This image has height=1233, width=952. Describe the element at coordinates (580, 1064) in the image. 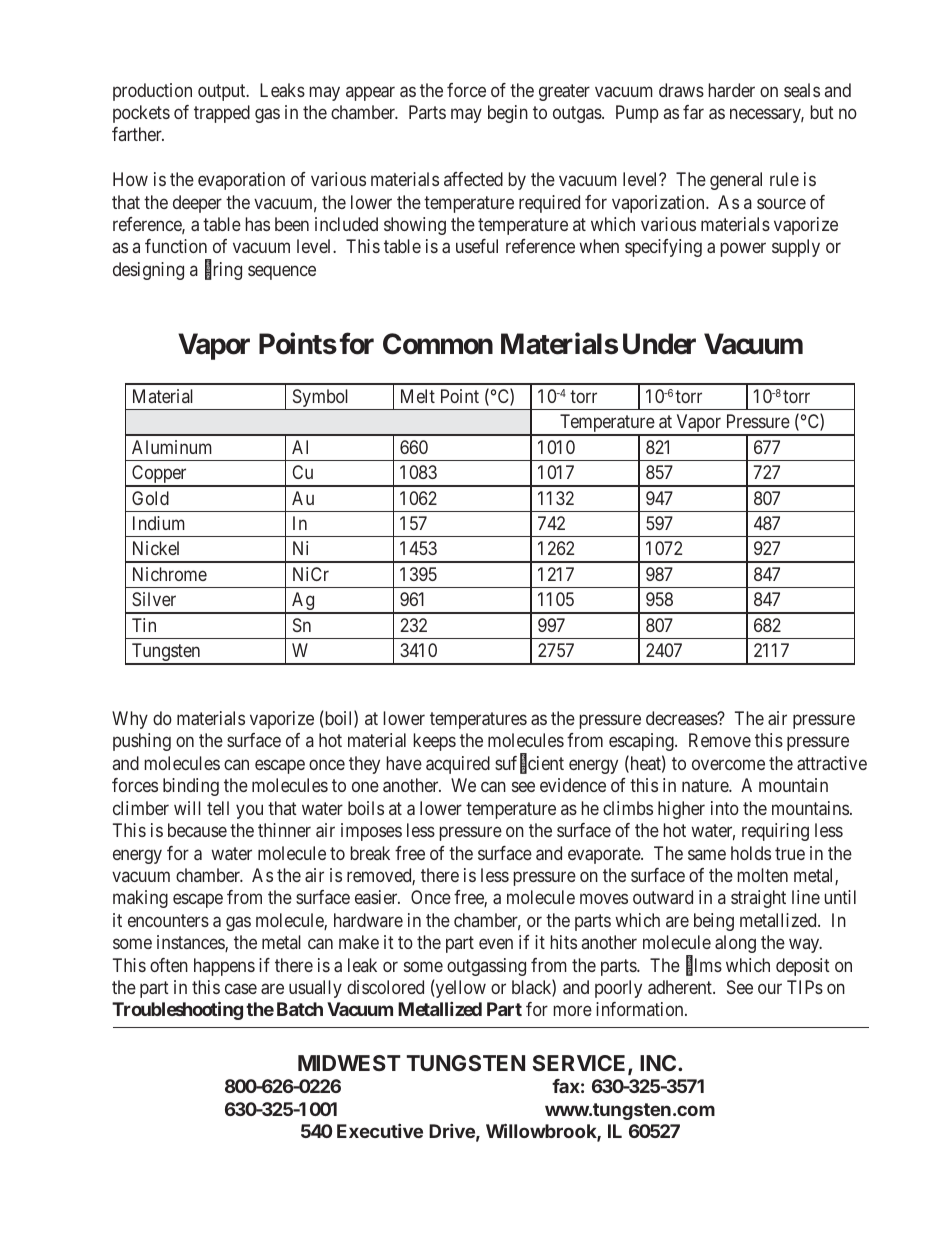

I see `SERVICE` at that location.
